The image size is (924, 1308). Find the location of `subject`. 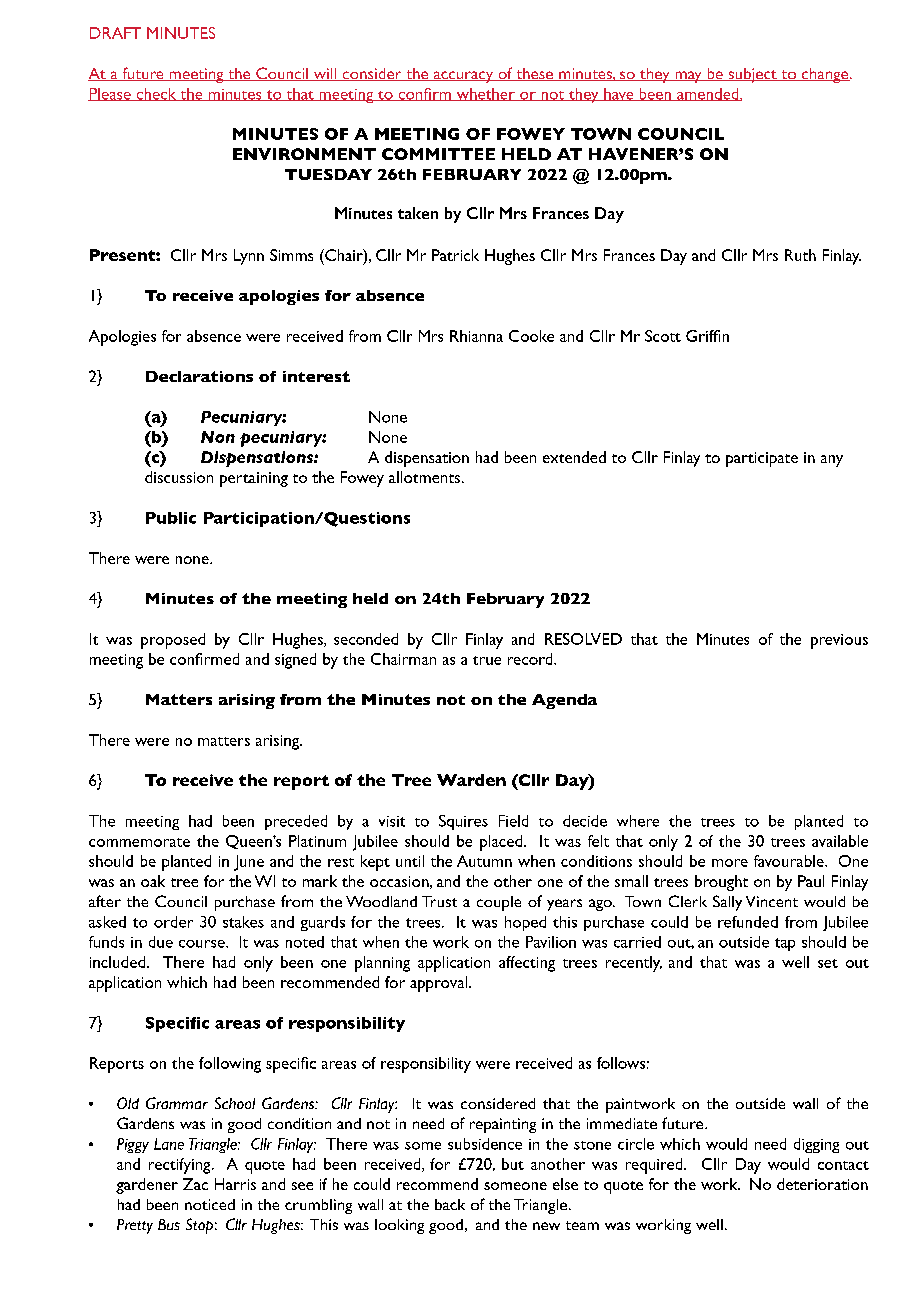

subject is located at coordinates (752, 75).
